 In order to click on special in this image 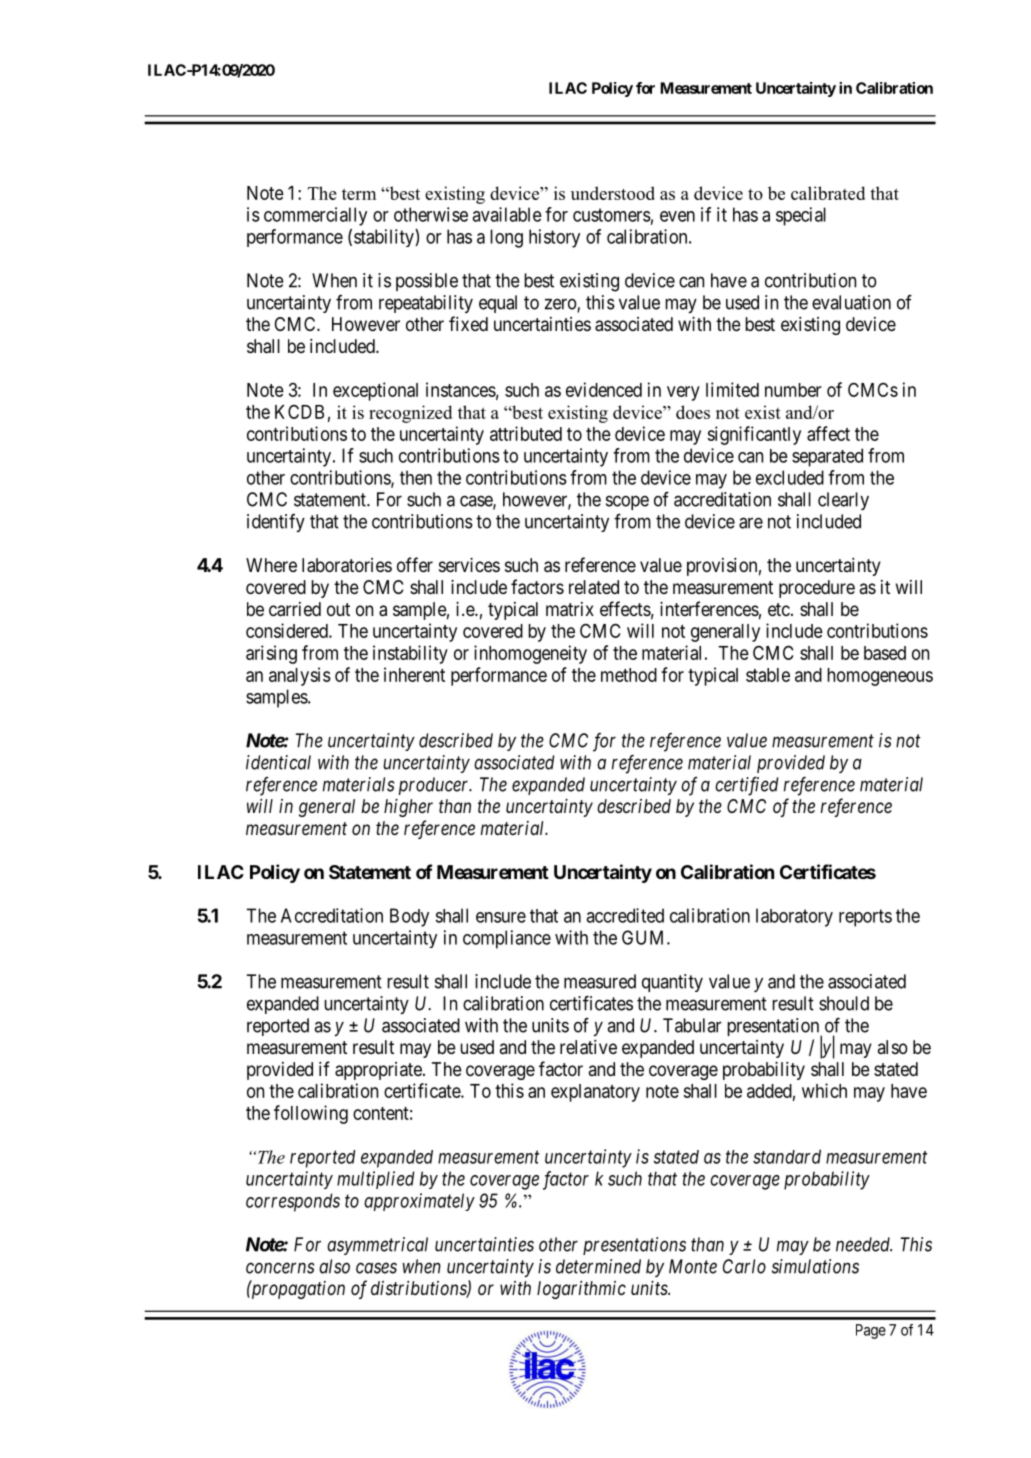, I will do `click(801, 216)`.
